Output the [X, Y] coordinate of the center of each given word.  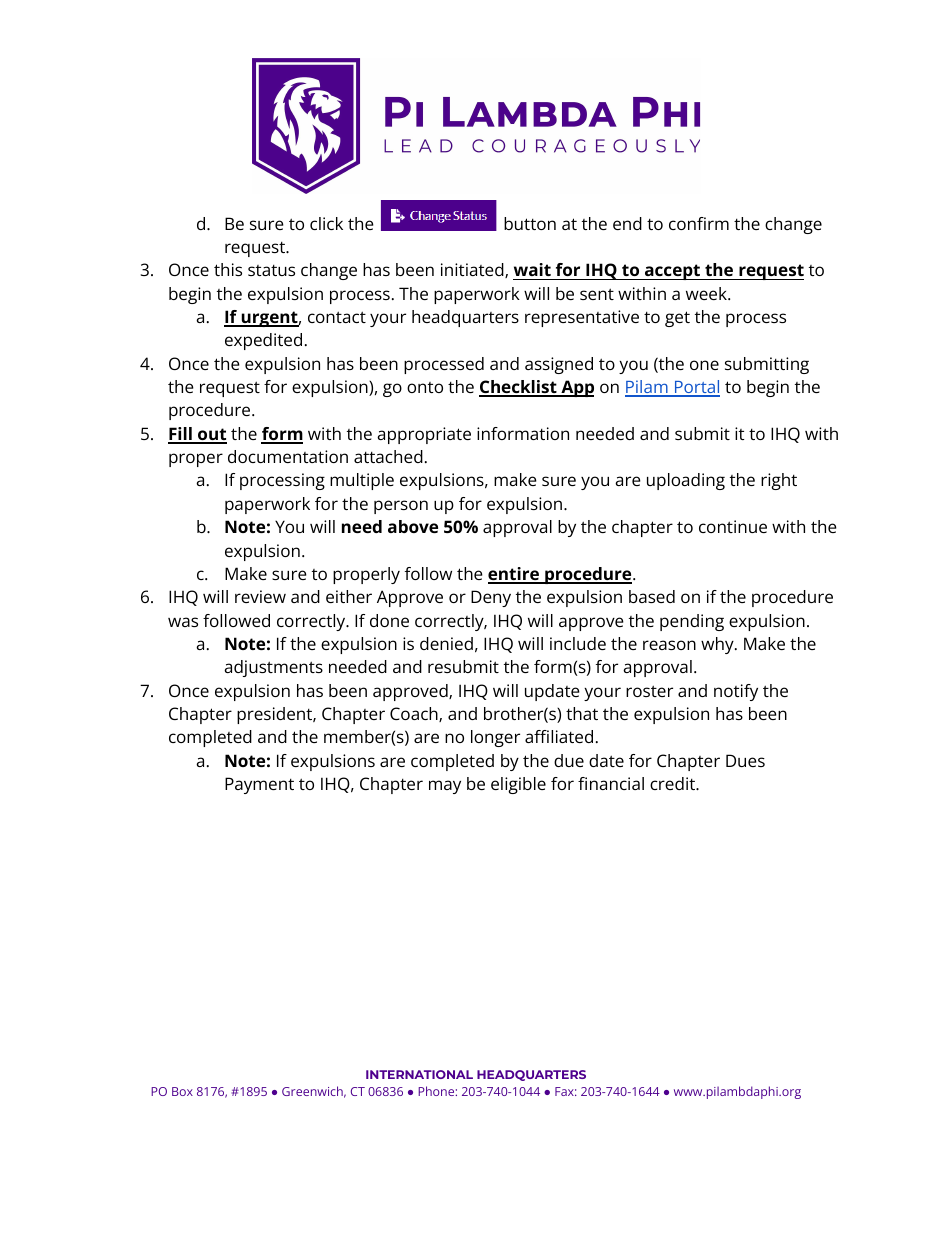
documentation [288, 456]
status [271, 270]
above [413, 526]
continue [733, 526]
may [445, 787]
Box [182, 1091]
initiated [473, 270]
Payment [259, 785]
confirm [699, 223]
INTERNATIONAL [419, 1074]
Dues [745, 760]
